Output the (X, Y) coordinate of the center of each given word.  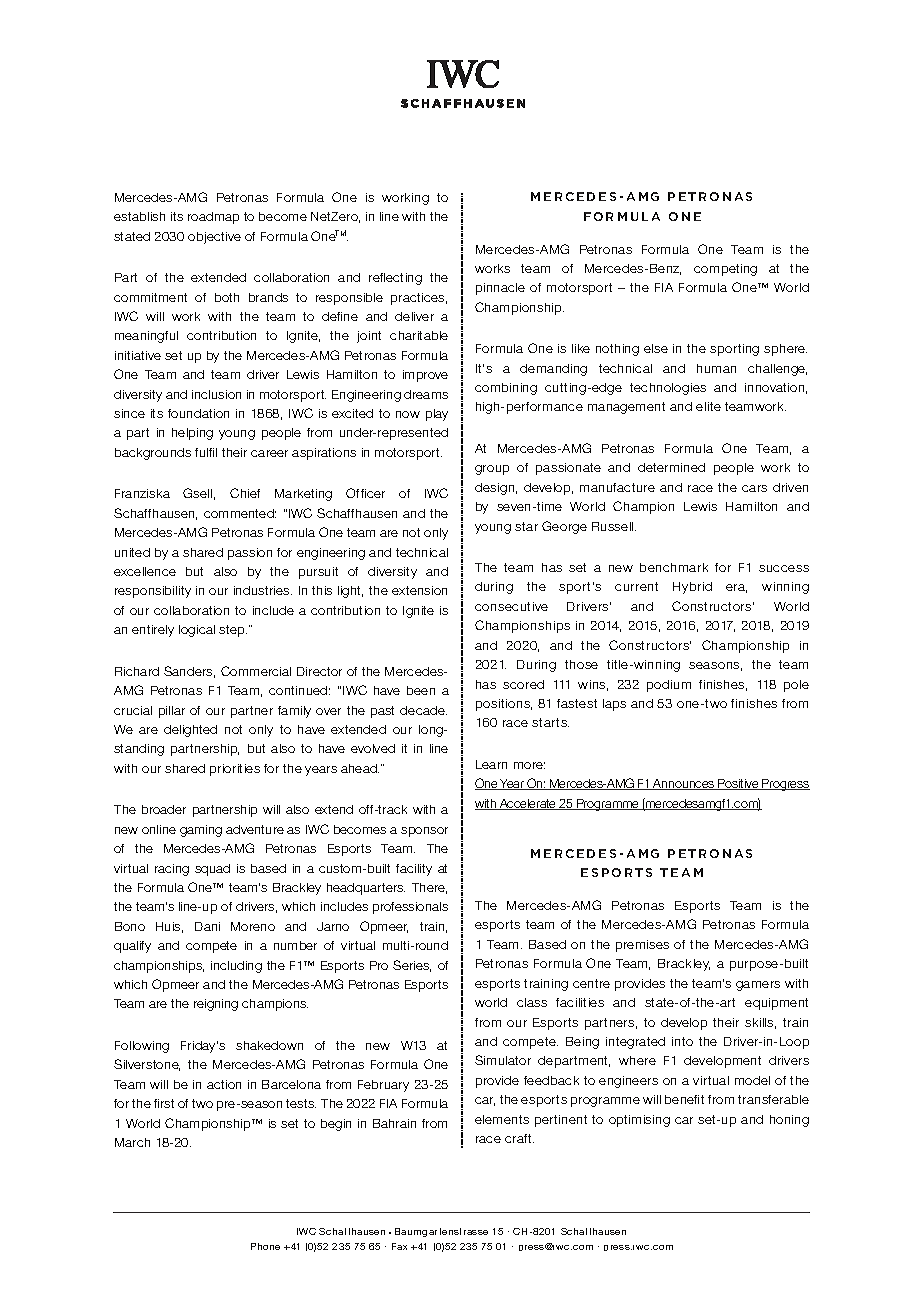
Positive (738, 784)
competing (725, 270)
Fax (399, 1246)
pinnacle (500, 289)
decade (423, 710)
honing (789, 1121)
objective (214, 238)
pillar (172, 712)
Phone (265, 1246)
